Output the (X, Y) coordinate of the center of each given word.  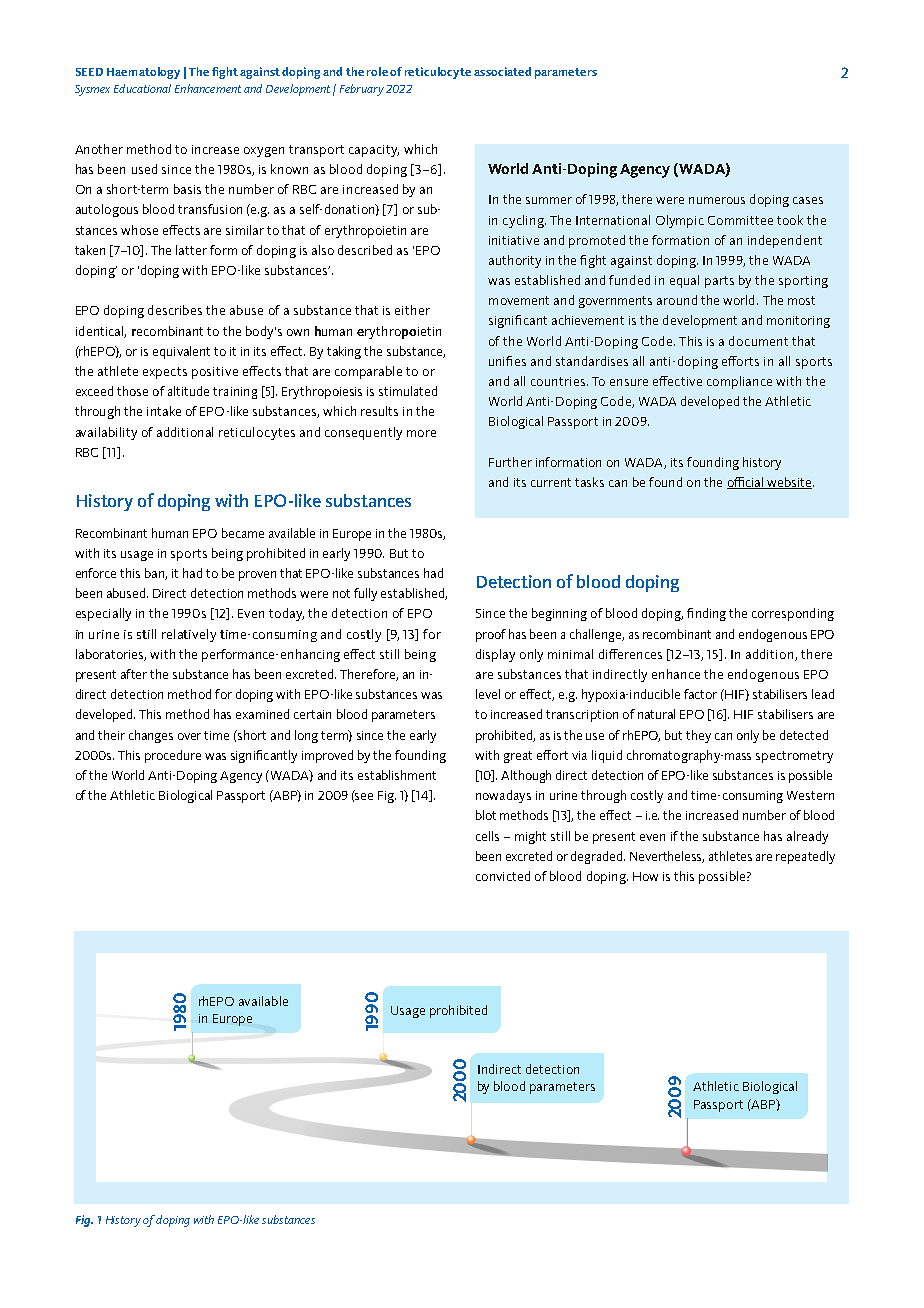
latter (191, 250)
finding (706, 614)
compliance (739, 382)
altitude (188, 391)
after (134, 674)
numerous (717, 200)
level (488, 694)
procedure (173, 756)
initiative (514, 240)
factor (700, 694)
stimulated (408, 391)
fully (365, 594)
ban (155, 574)
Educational (142, 88)
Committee (740, 220)
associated (502, 71)
